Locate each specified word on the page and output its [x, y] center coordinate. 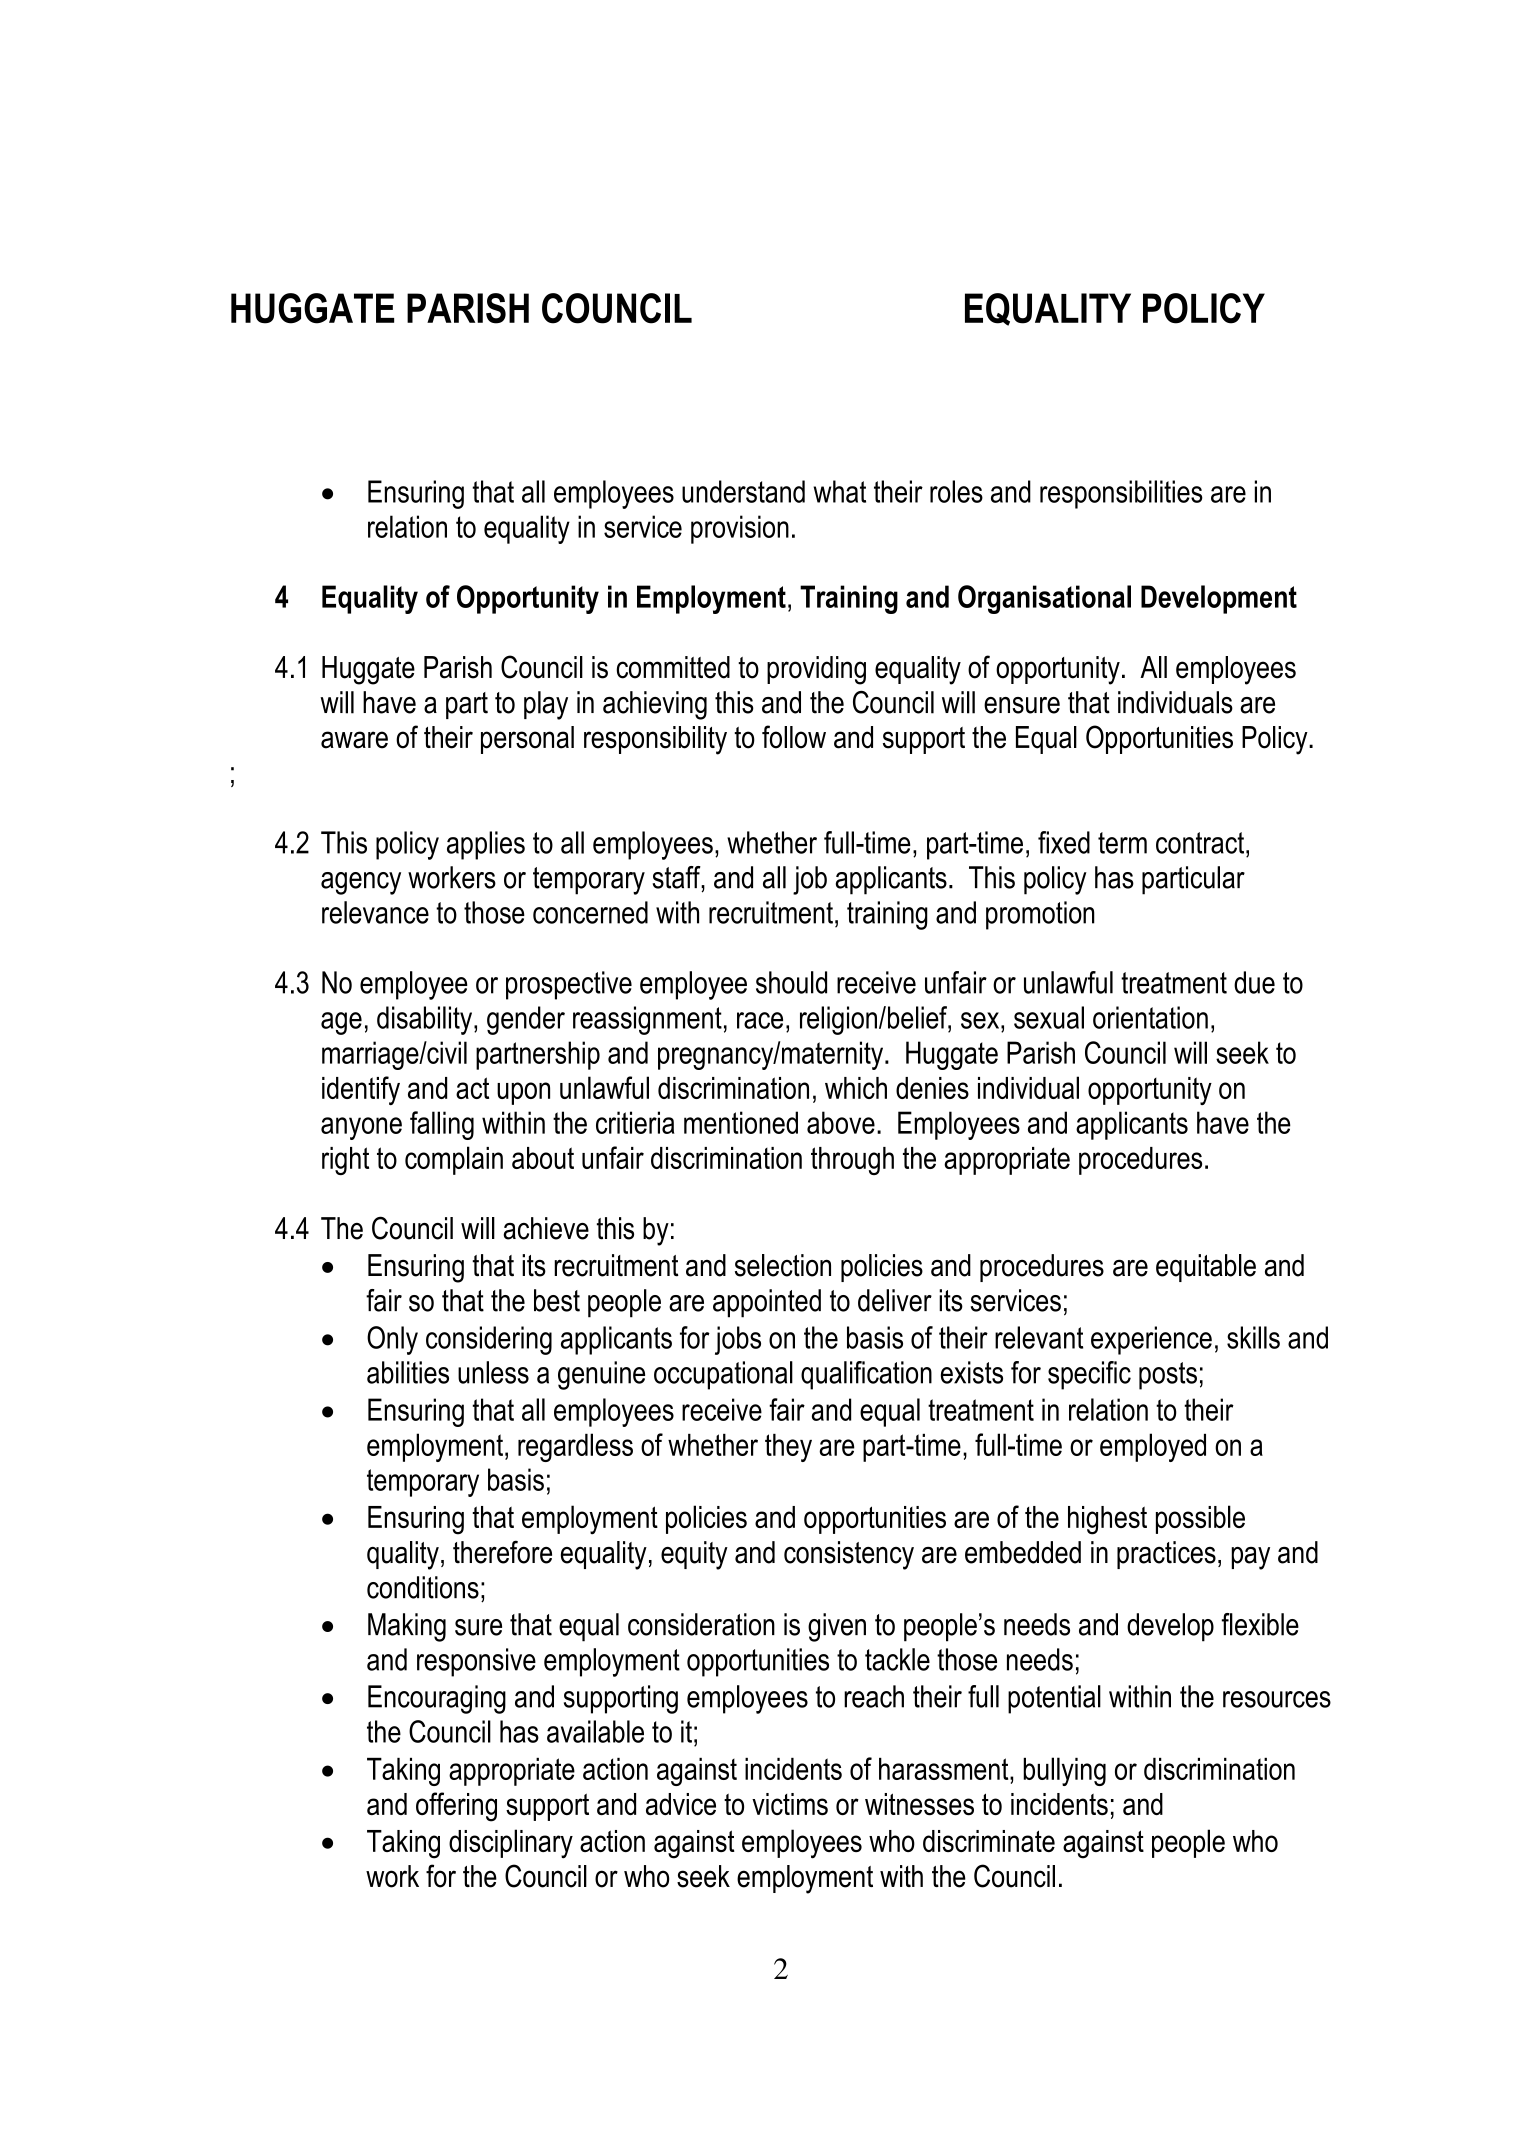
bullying [1064, 1771]
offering [456, 1807]
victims [790, 1804]
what [839, 491]
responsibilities [1121, 494]
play [546, 705]
